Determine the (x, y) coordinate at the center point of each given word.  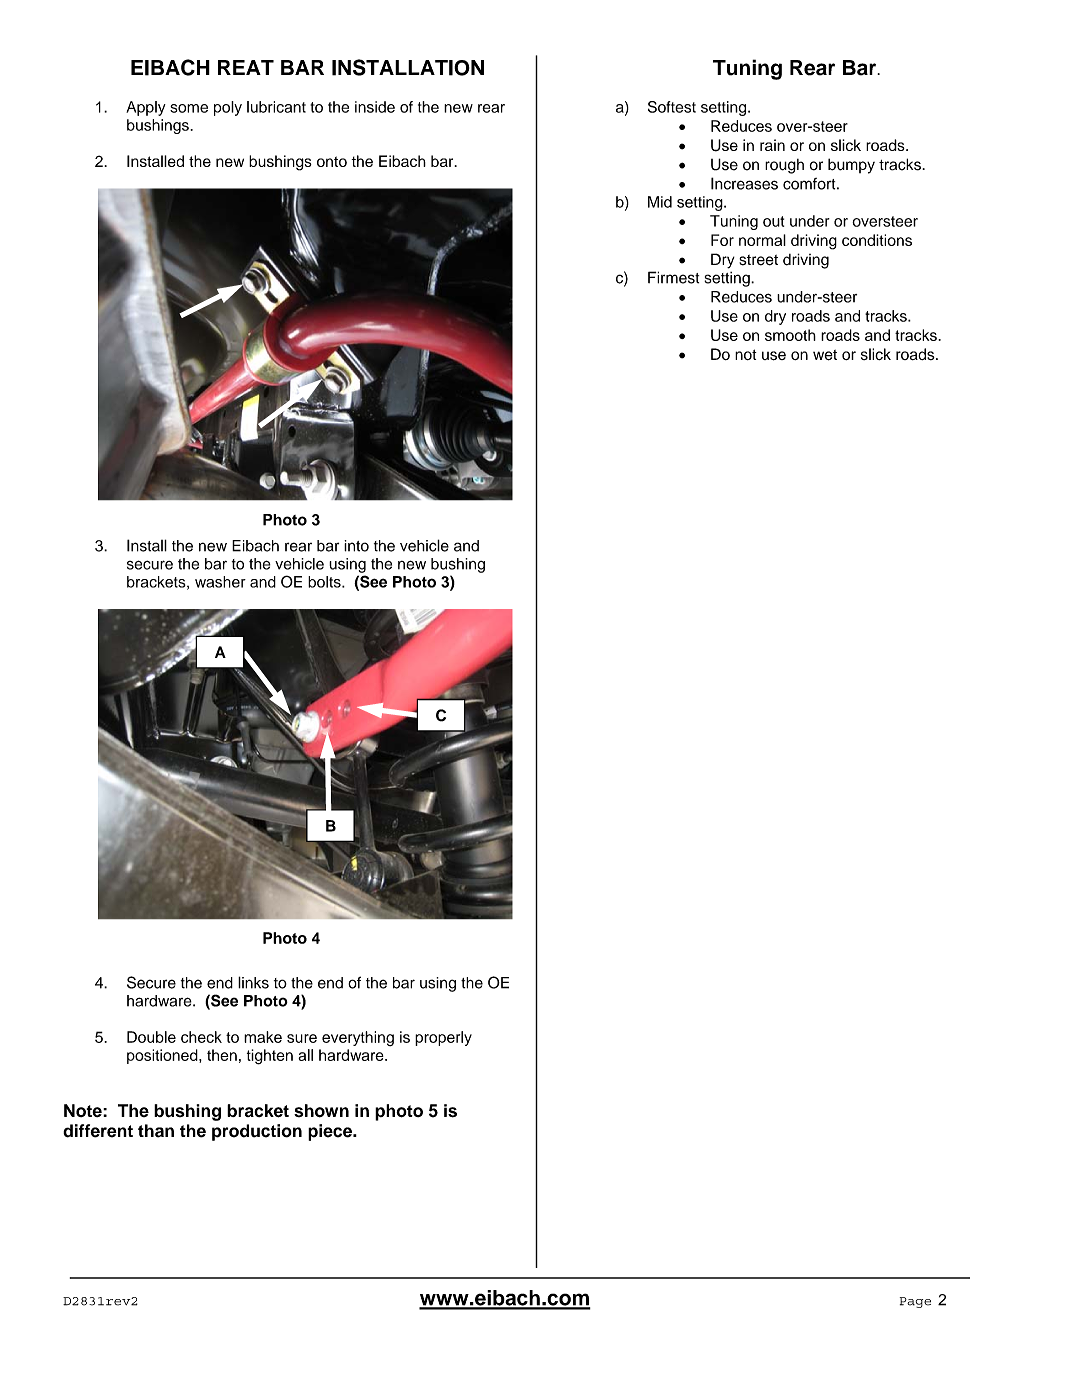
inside (375, 107)
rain (772, 145)
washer (220, 582)
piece (331, 1132)
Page (915, 1302)
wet (825, 355)
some (189, 108)
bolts (325, 582)
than (156, 1131)
